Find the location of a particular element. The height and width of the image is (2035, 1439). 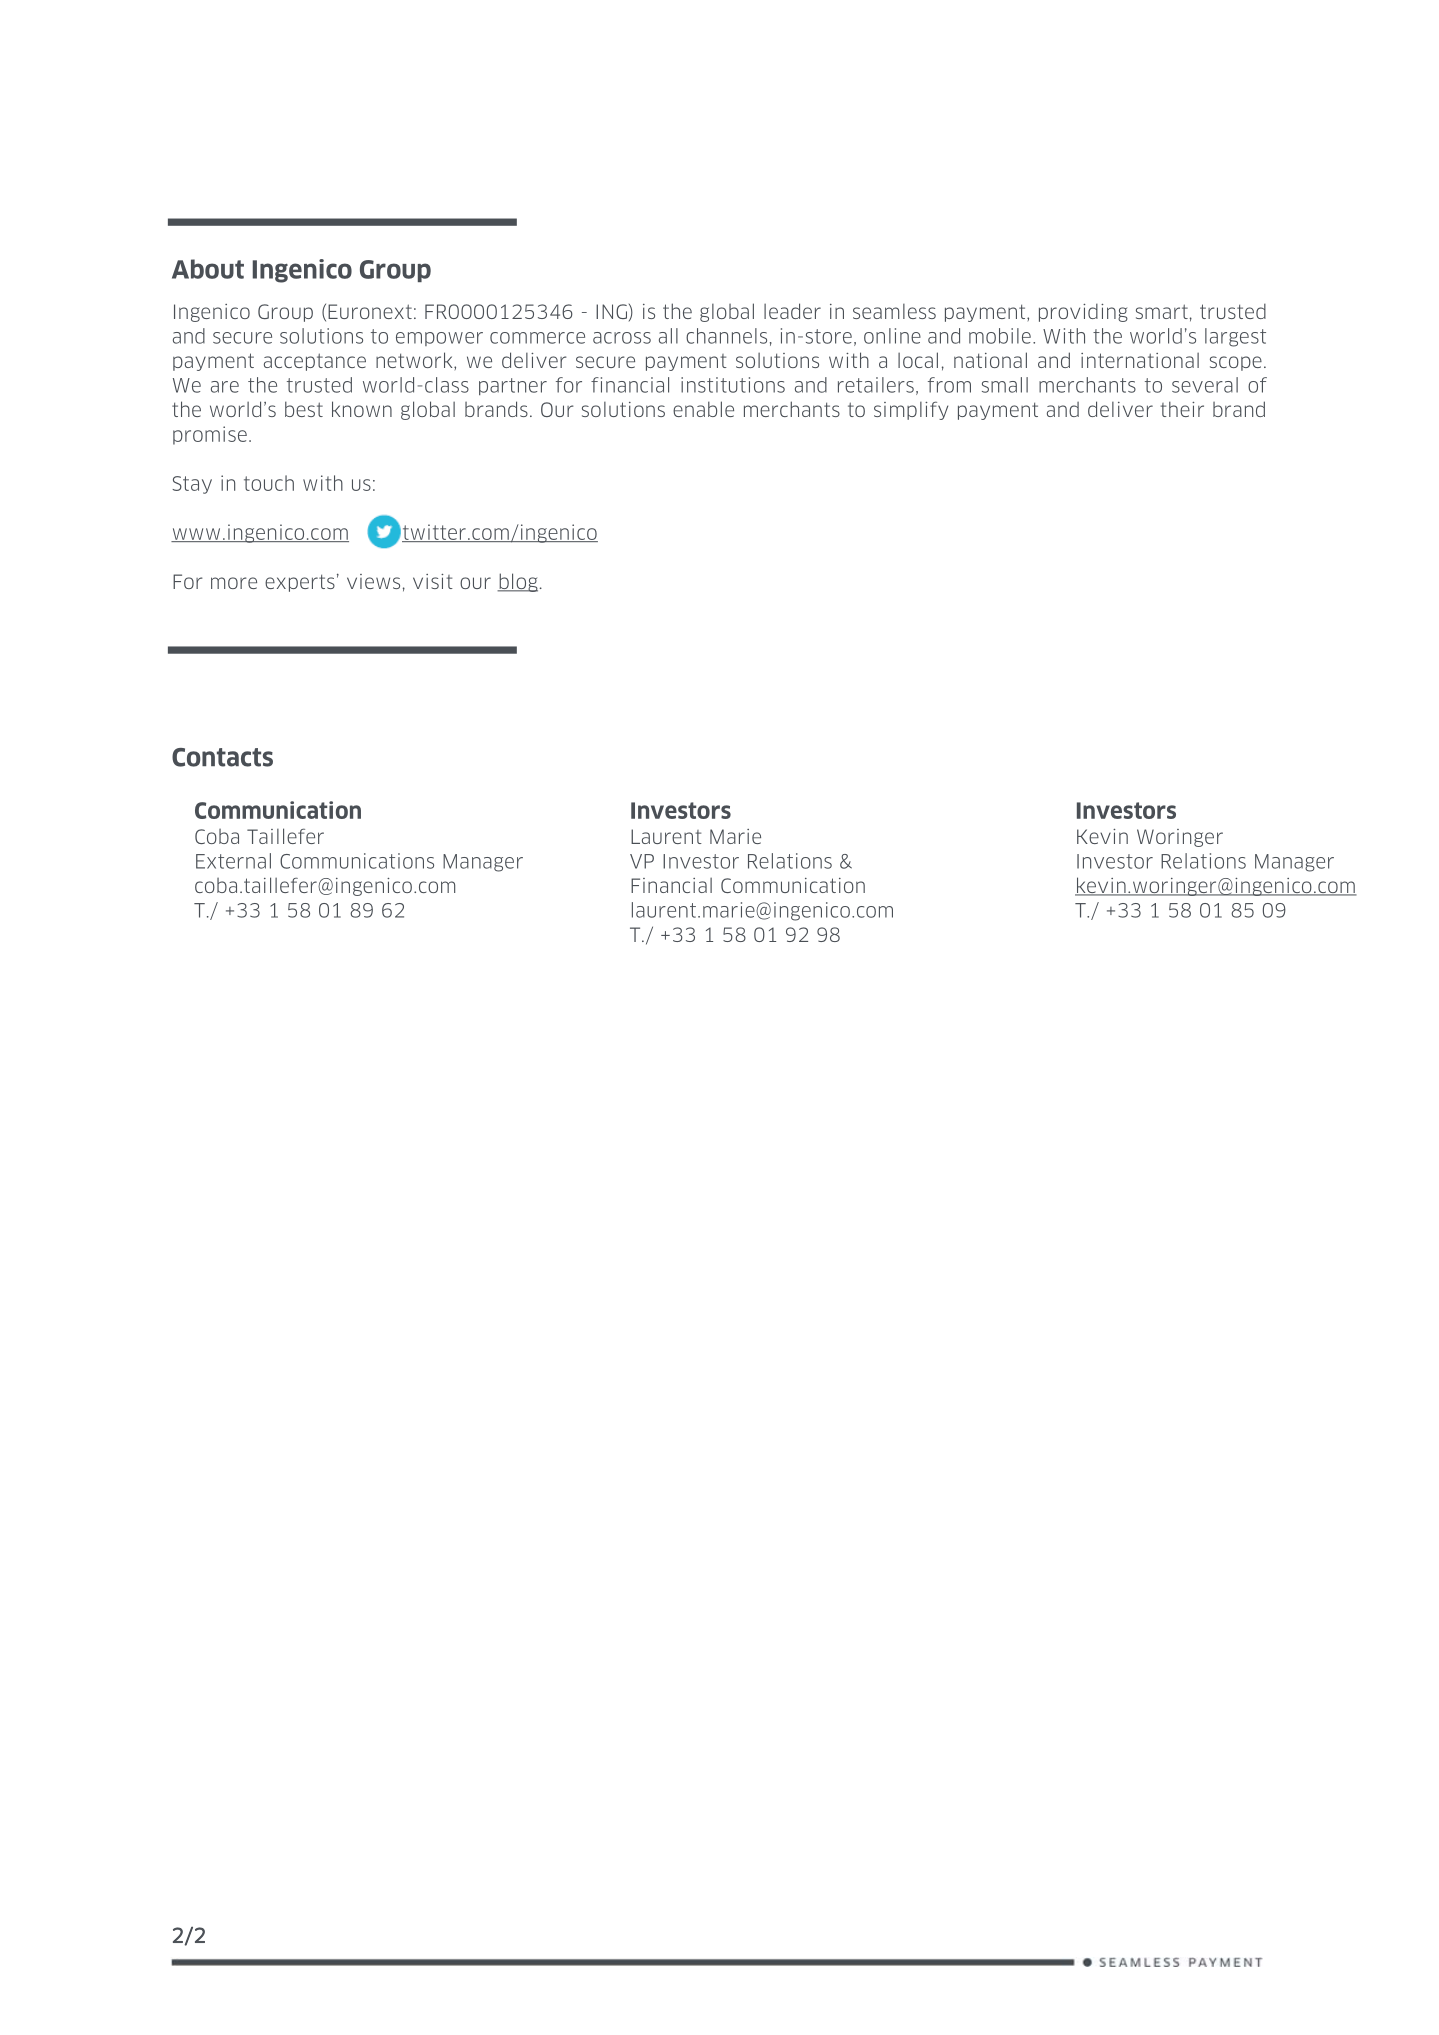

About is located at coordinates (208, 269).
